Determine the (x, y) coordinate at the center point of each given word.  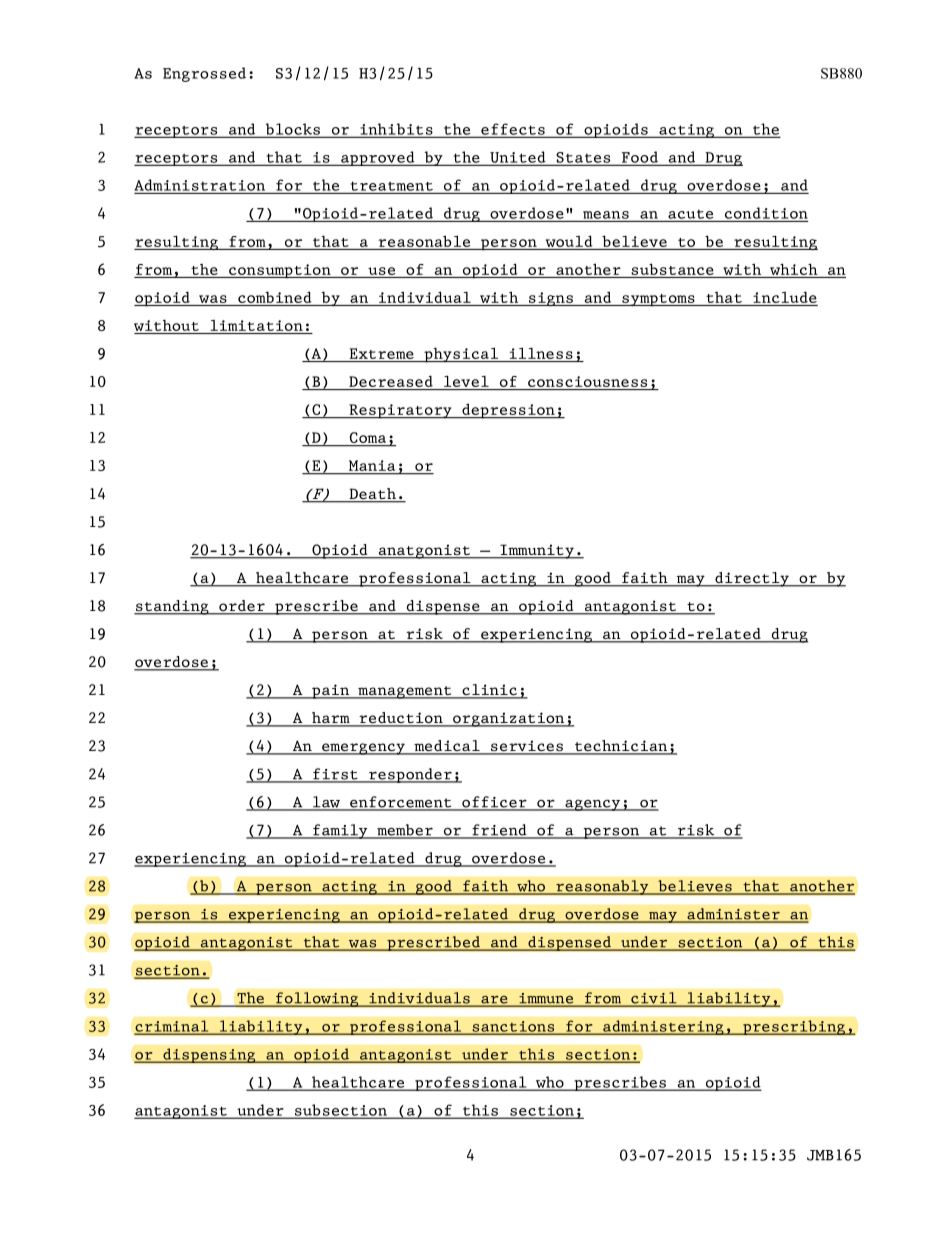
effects (513, 130)
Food (639, 158)
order (242, 607)
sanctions (513, 1027)
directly (752, 579)
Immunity (537, 551)
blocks (292, 130)
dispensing (209, 1055)
